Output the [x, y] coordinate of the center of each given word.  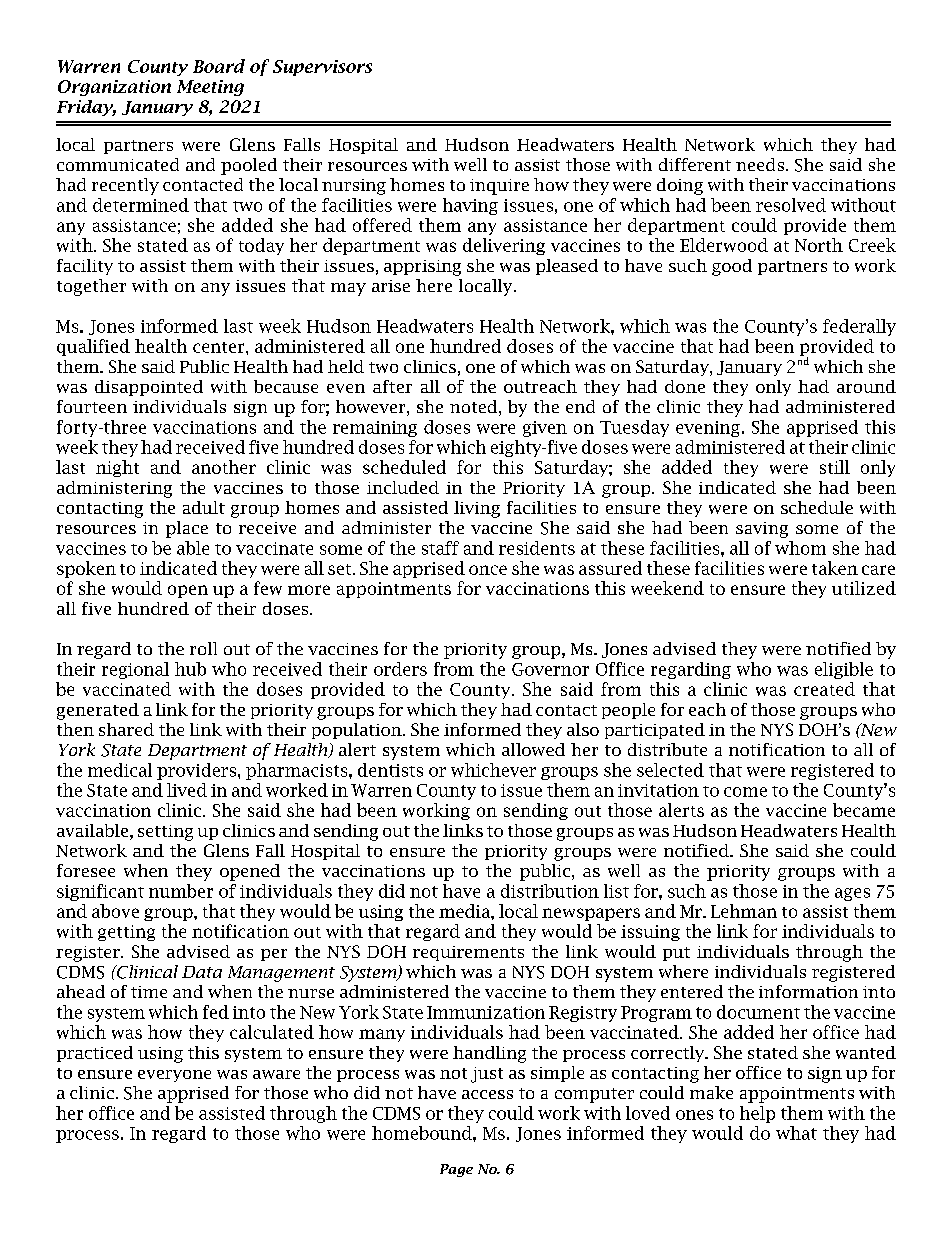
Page [456, 1170]
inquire [499, 187]
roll [203, 648]
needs [761, 164]
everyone [174, 1076]
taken [835, 568]
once [488, 570]
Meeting [210, 88]
